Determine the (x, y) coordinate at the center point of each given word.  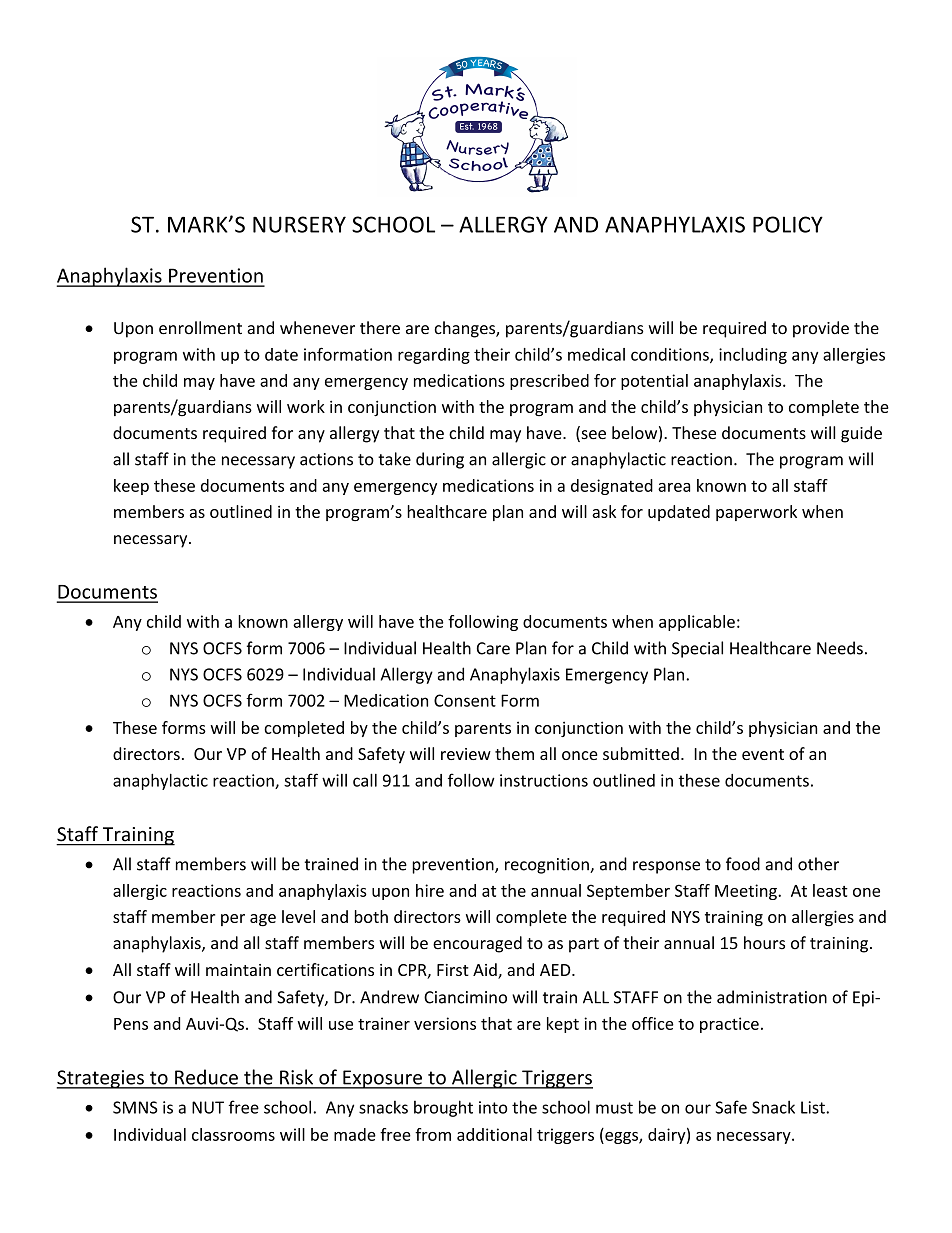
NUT (208, 1107)
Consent (465, 700)
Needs (840, 648)
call (365, 780)
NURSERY (299, 224)
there (380, 328)
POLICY (788, 224)
